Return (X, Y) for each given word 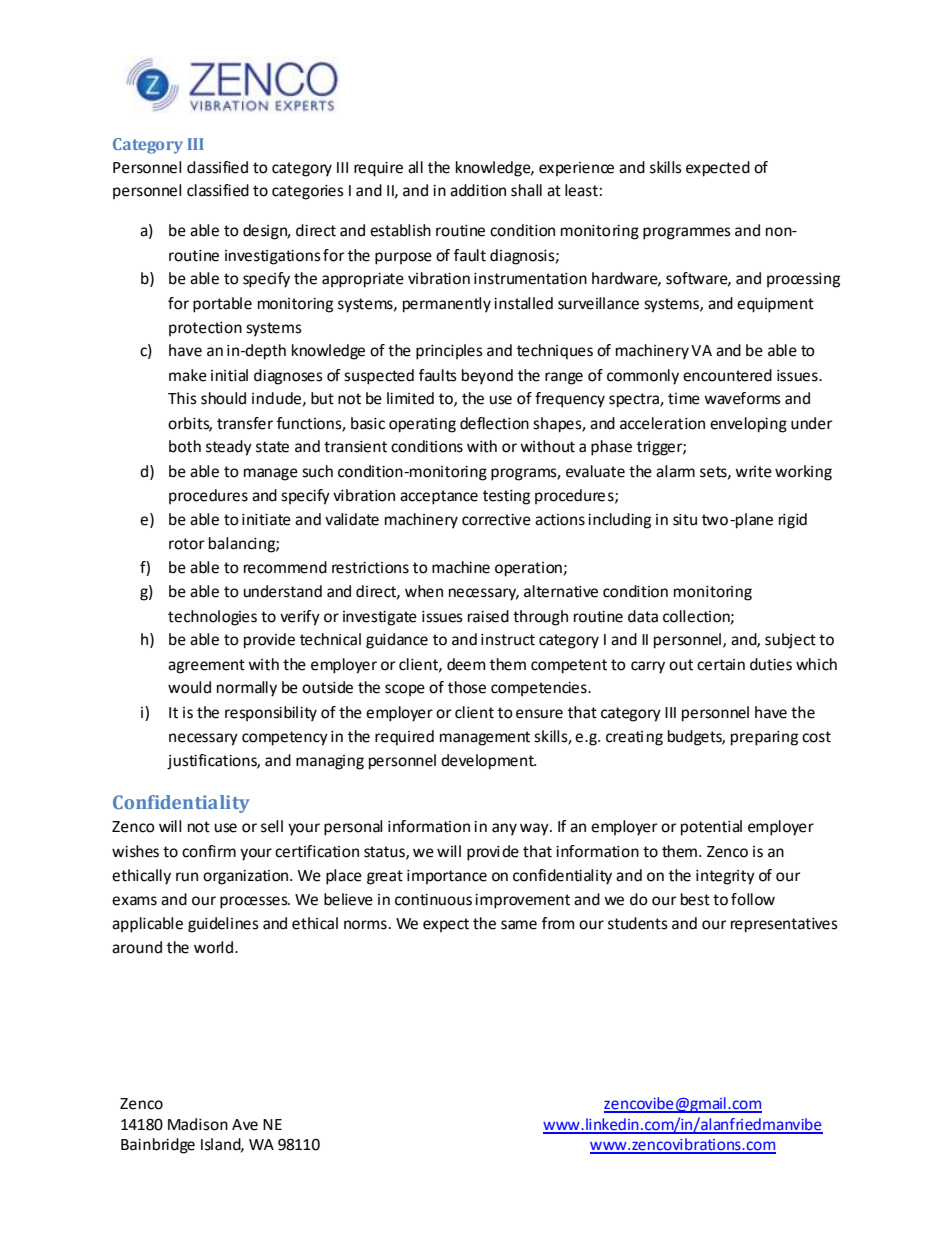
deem (466, 664)
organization (245, 877)
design (266, 232)
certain (721, 665)
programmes (687, 233)
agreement (206, 666)
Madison (198, 1124)
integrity (725, 877)
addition (478, 190)
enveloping (748, 425)
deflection (494, 423)
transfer (245, 423)
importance (447, 877)
